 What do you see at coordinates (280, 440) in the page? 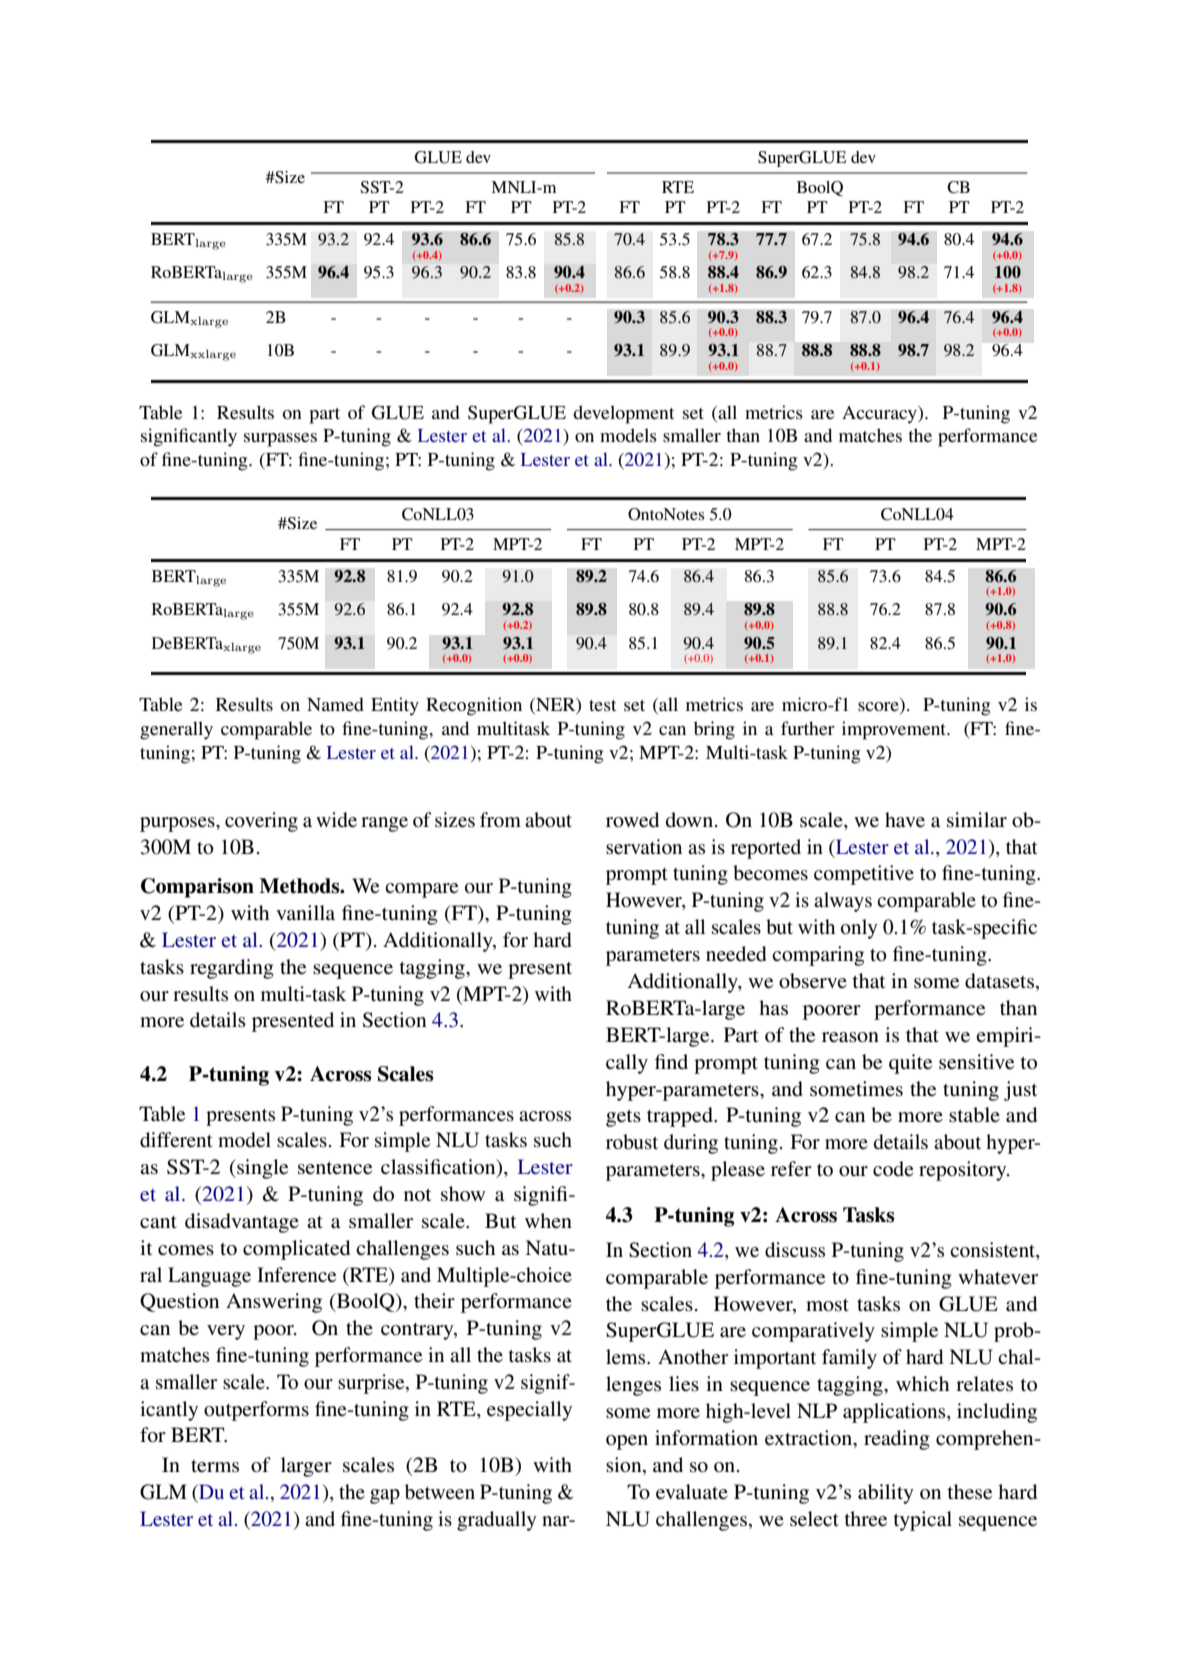
I see `surpasses` at bounding box center [280, 440].
